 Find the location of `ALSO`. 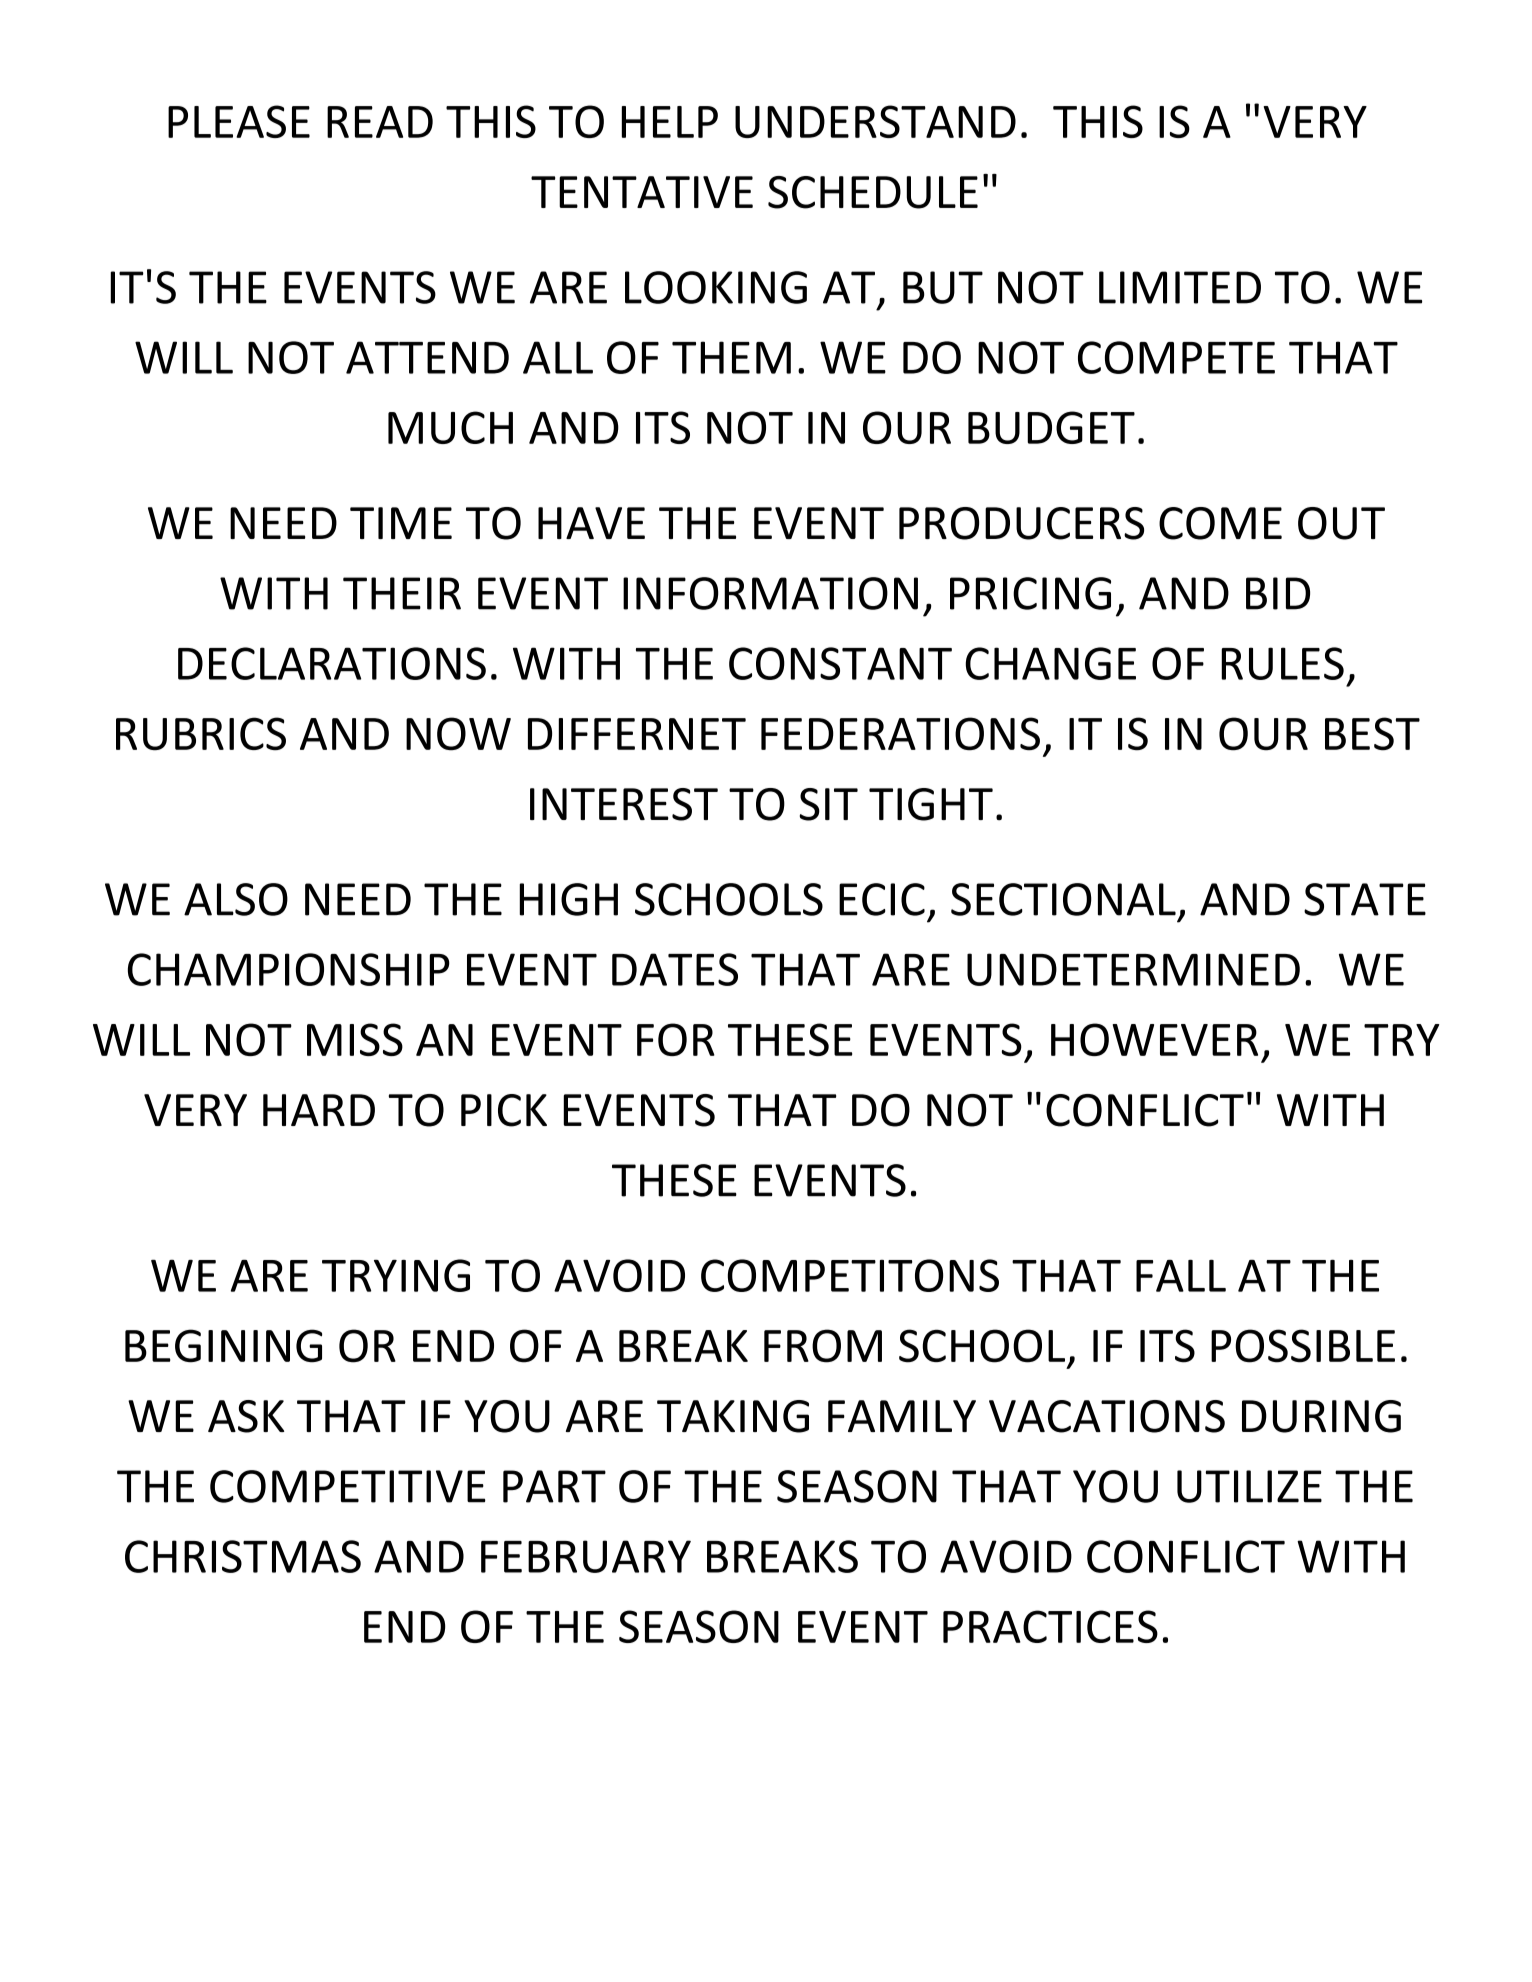

ALSO is located at coordinates (236, 899).
